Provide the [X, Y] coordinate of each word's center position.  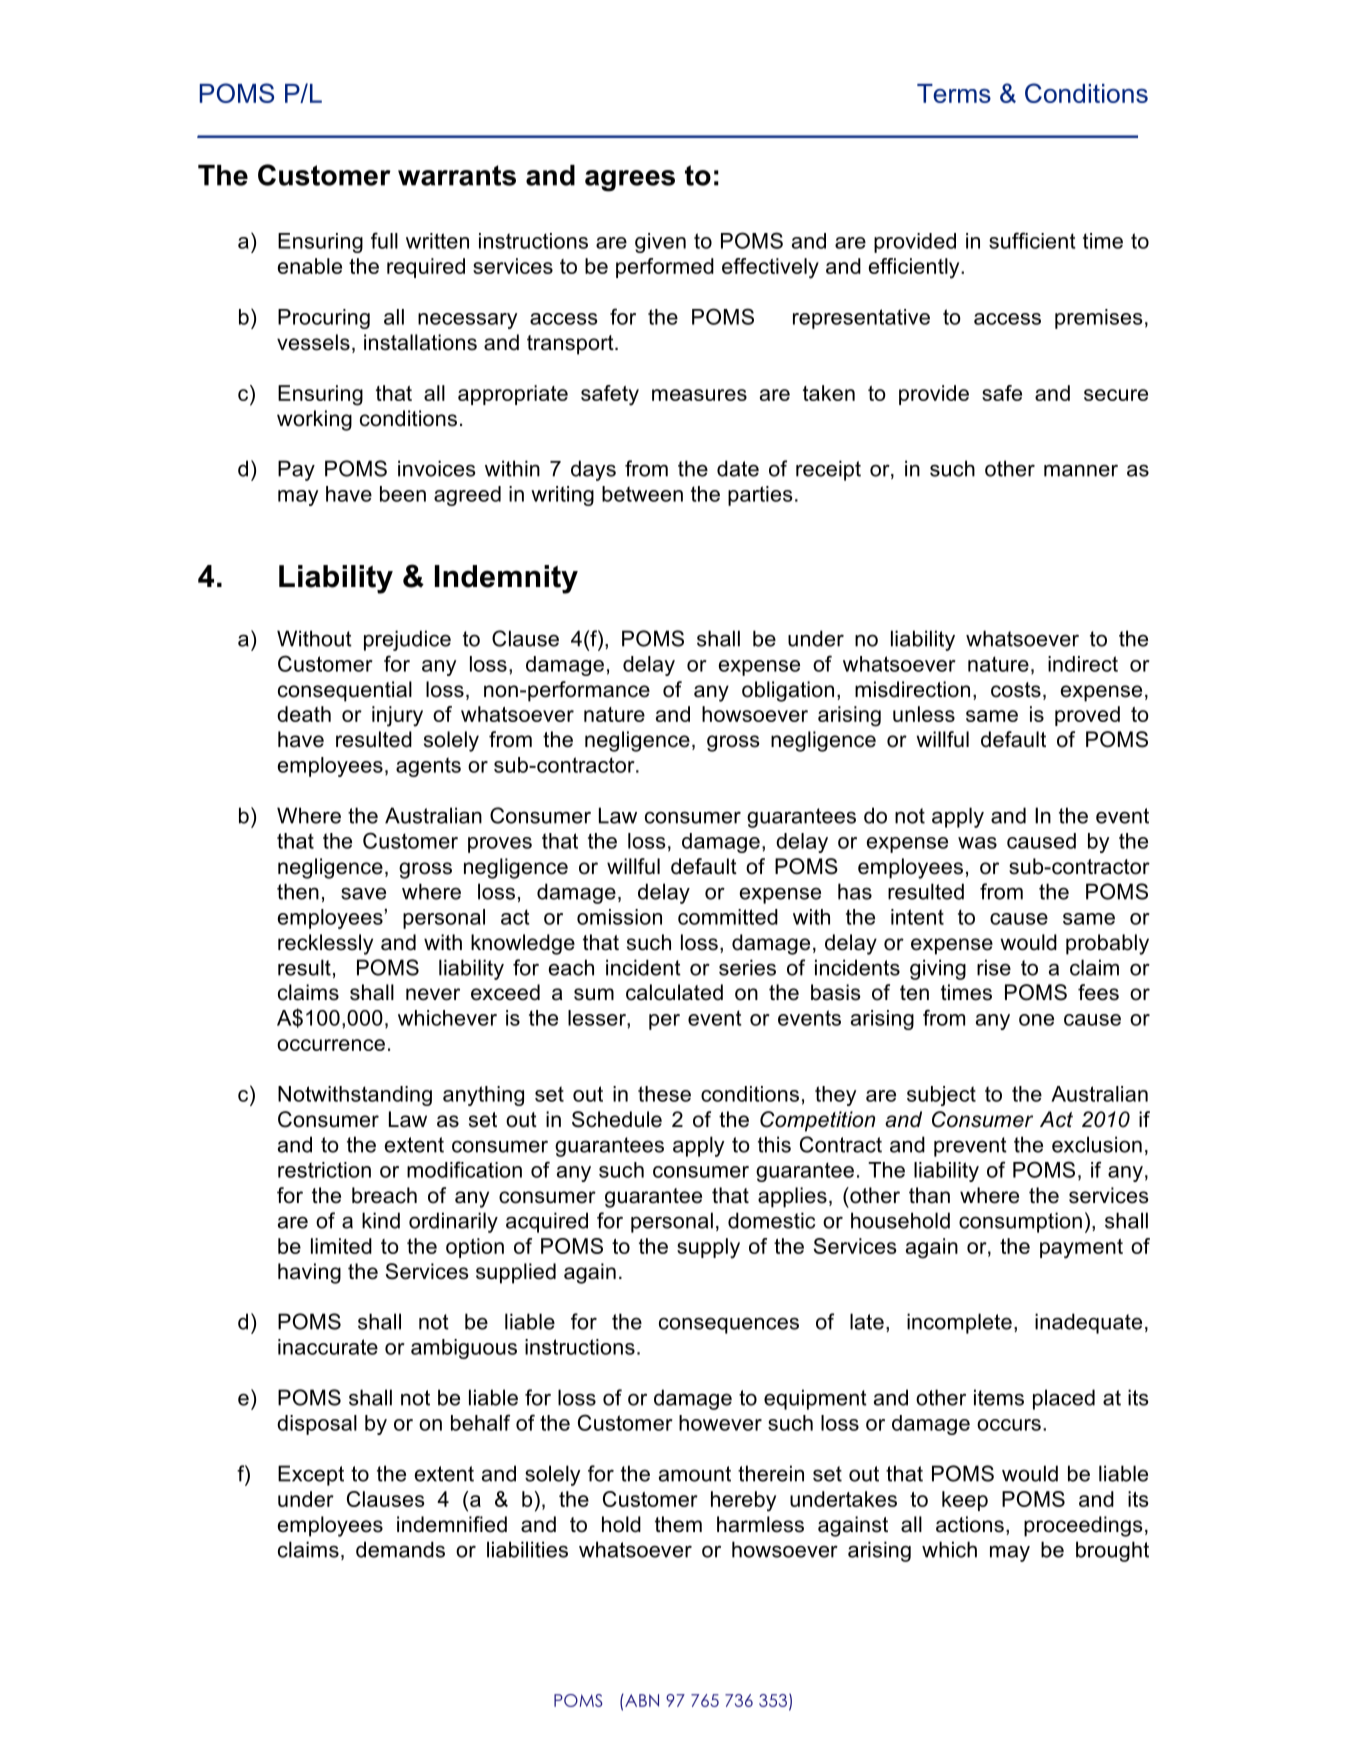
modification [464, 1169]
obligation [788, 691]
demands [400, 1549]
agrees [630, 181]
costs [1016, 690]
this [774, 1144]
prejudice [407, 640]
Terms [954, 93]
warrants [457, 175]
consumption [1020, 1222]
